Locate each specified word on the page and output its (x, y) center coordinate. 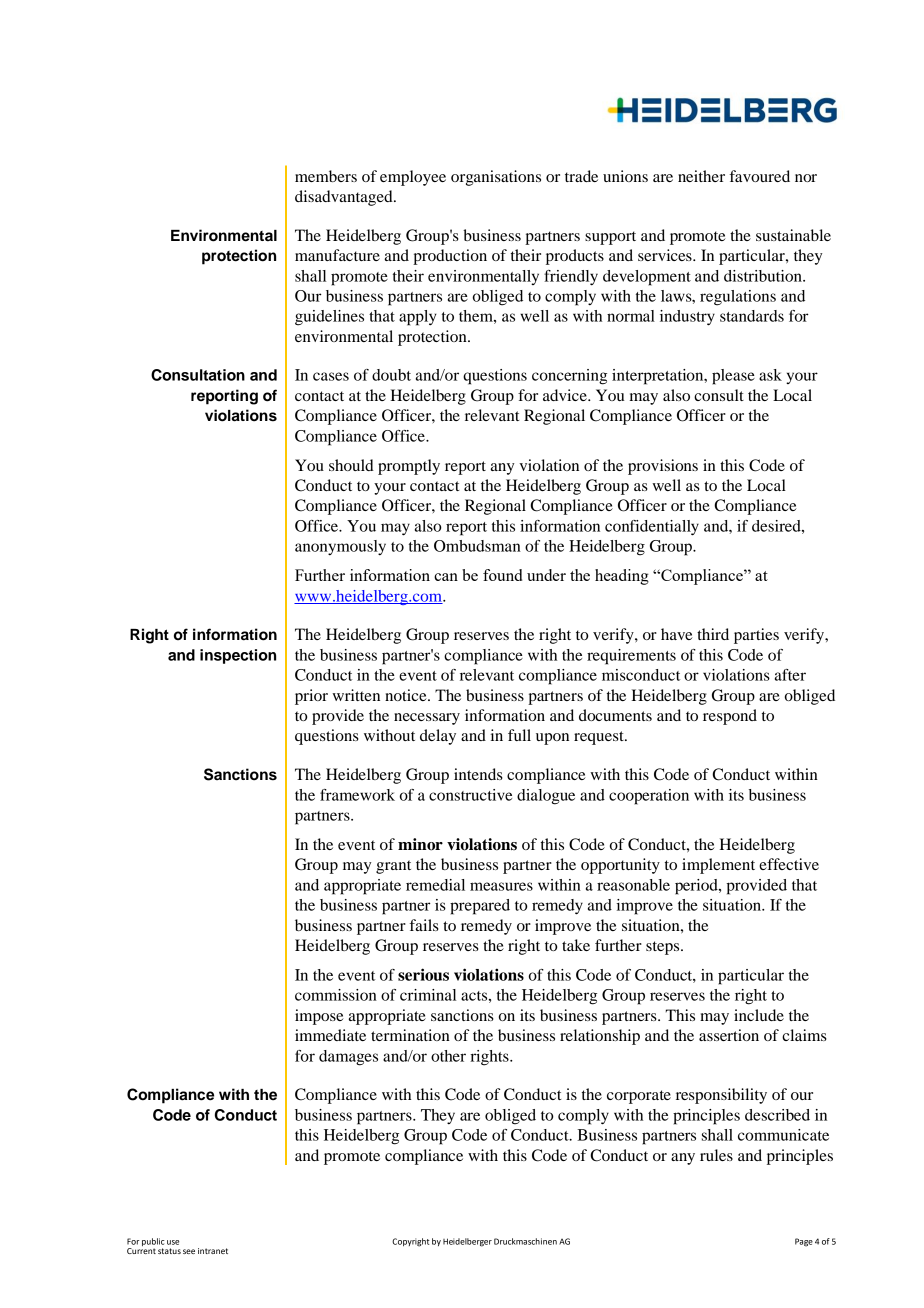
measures (501, 886)
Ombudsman (477, 546)
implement (718, 866)
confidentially (652, 528)
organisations (496, 178)
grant (393, 867)
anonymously (340, 547)
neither (701, 176)
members (326, 176)
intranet (213, 1251)
